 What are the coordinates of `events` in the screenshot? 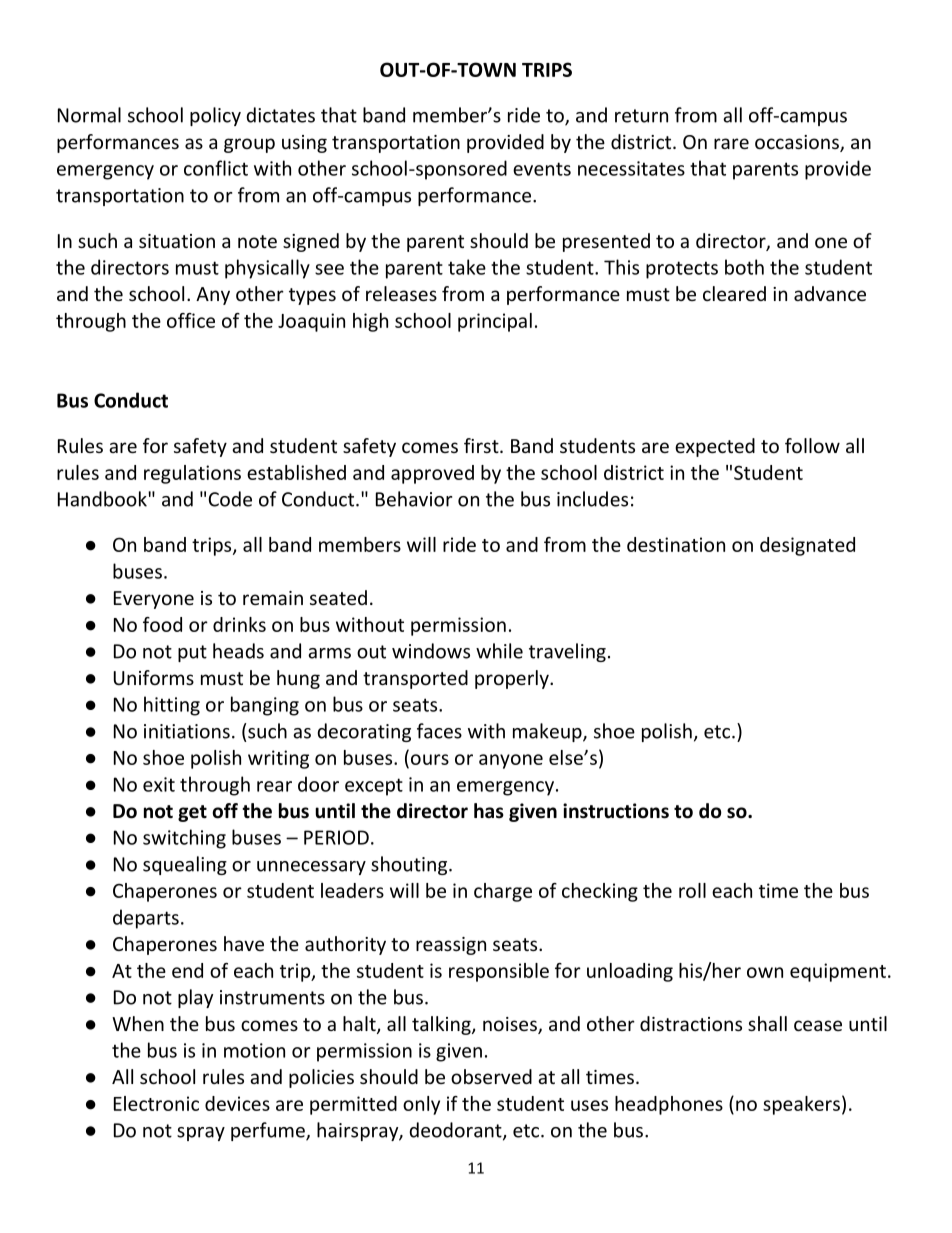 It's located at (542, 169).
